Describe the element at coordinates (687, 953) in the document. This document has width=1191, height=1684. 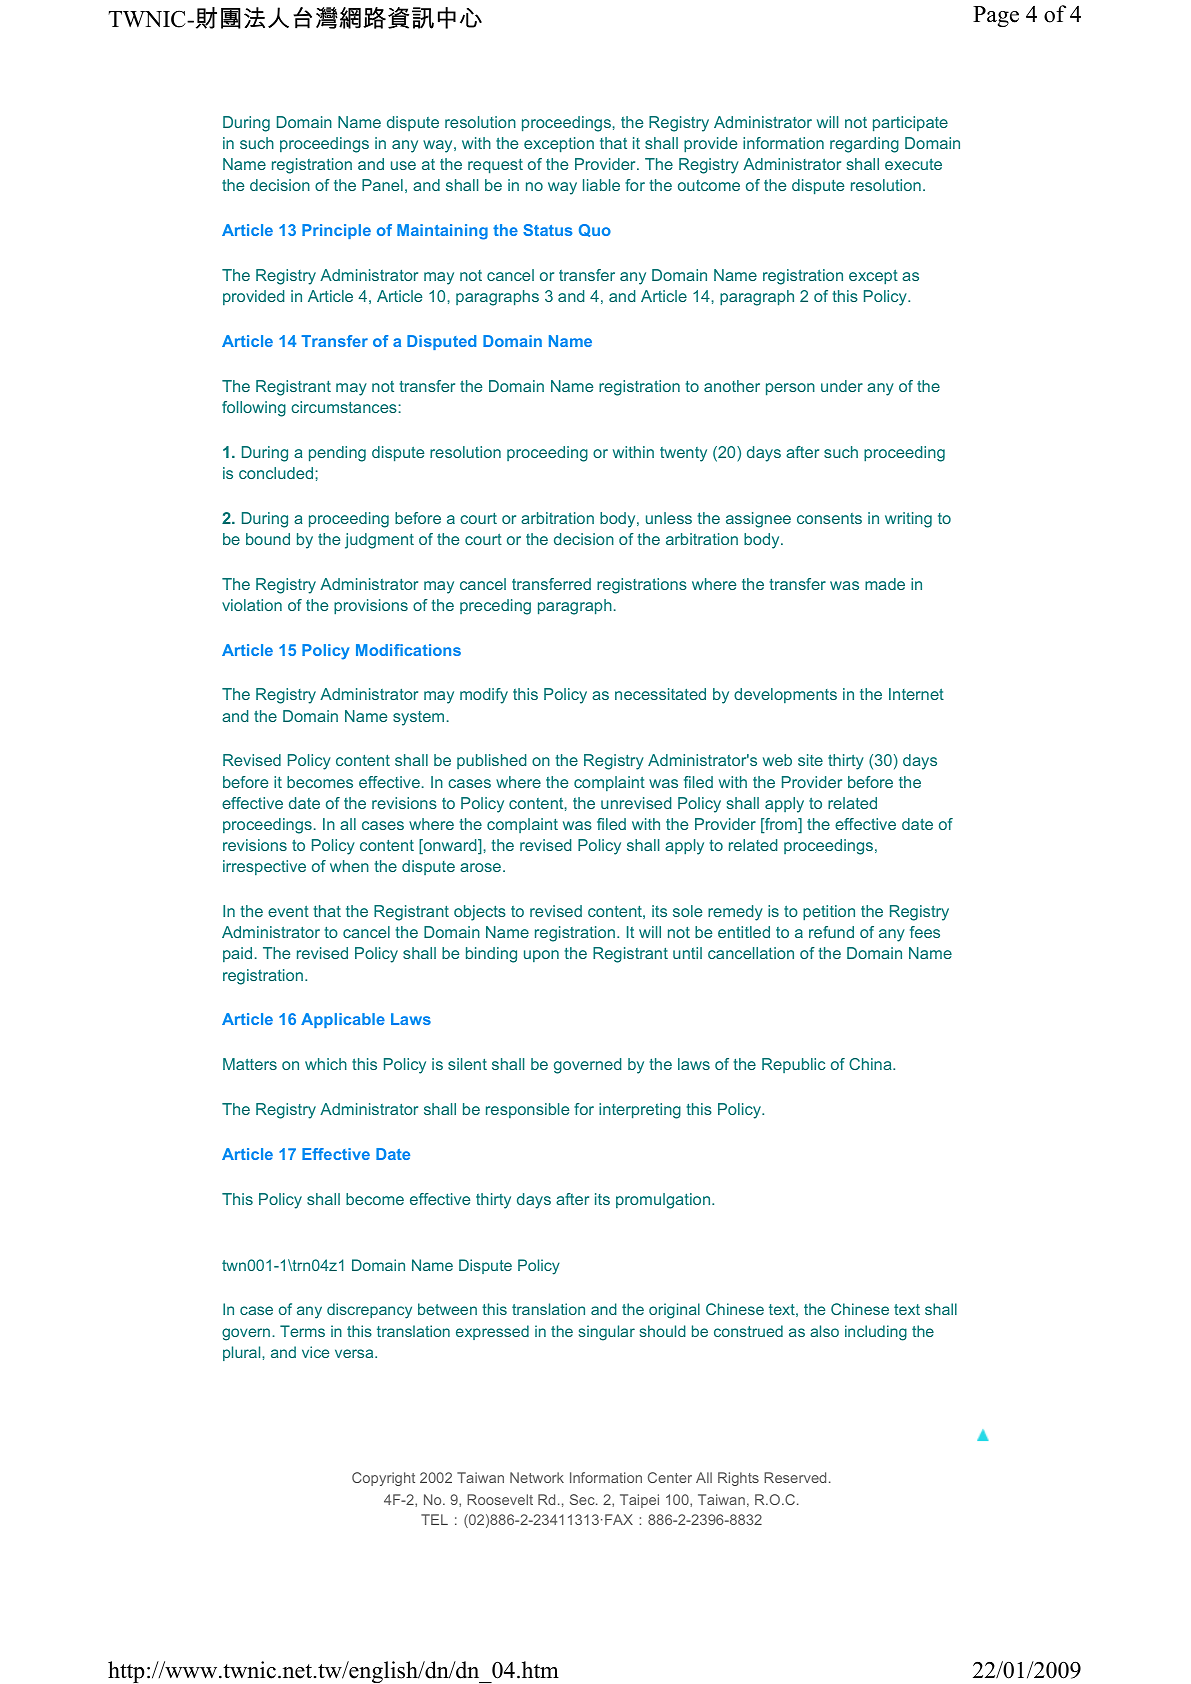
I see `until` at that location.
